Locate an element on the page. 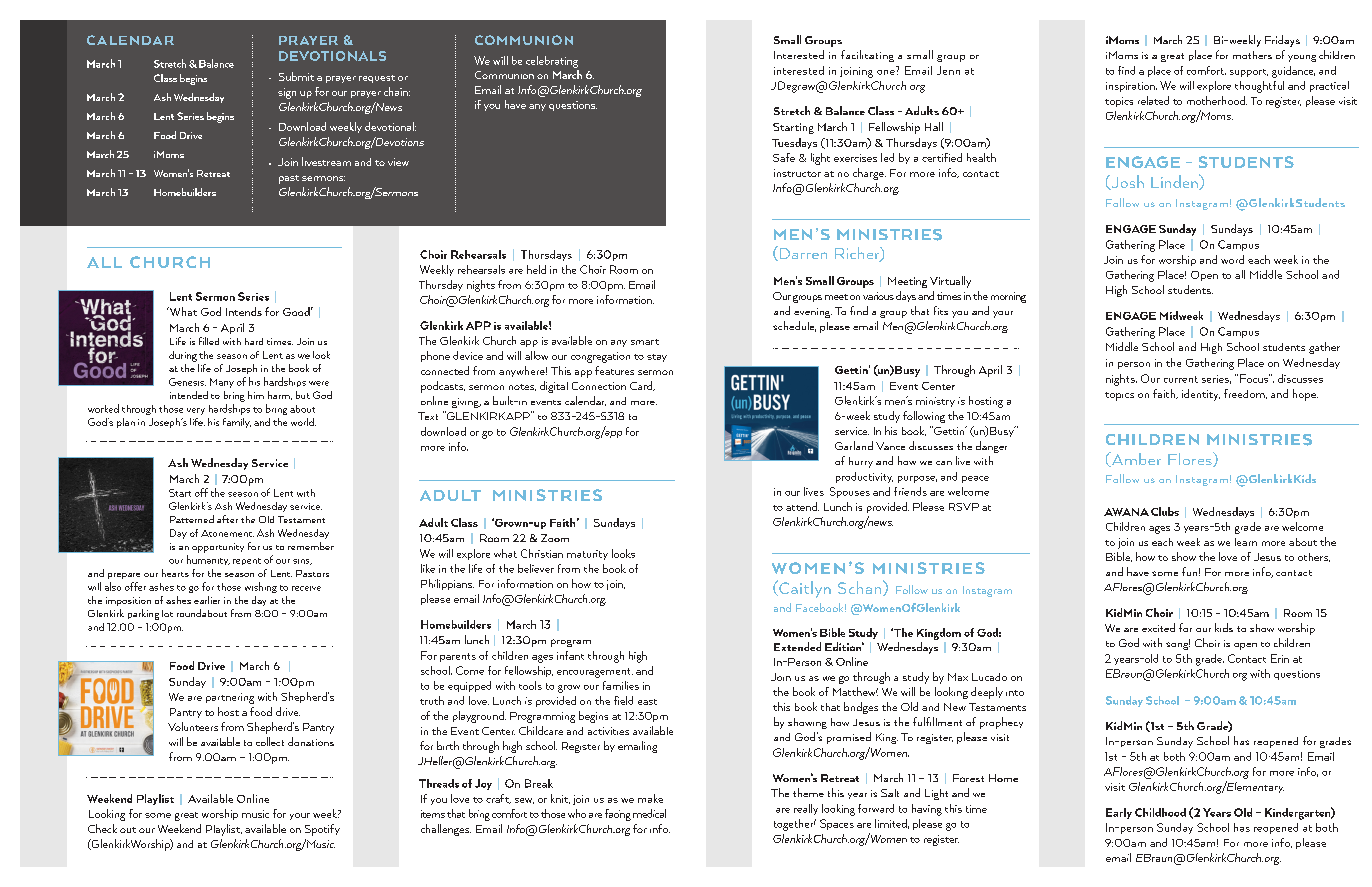 The image size is (1372, 887). facilitating is located at coordinates (867, 56).
